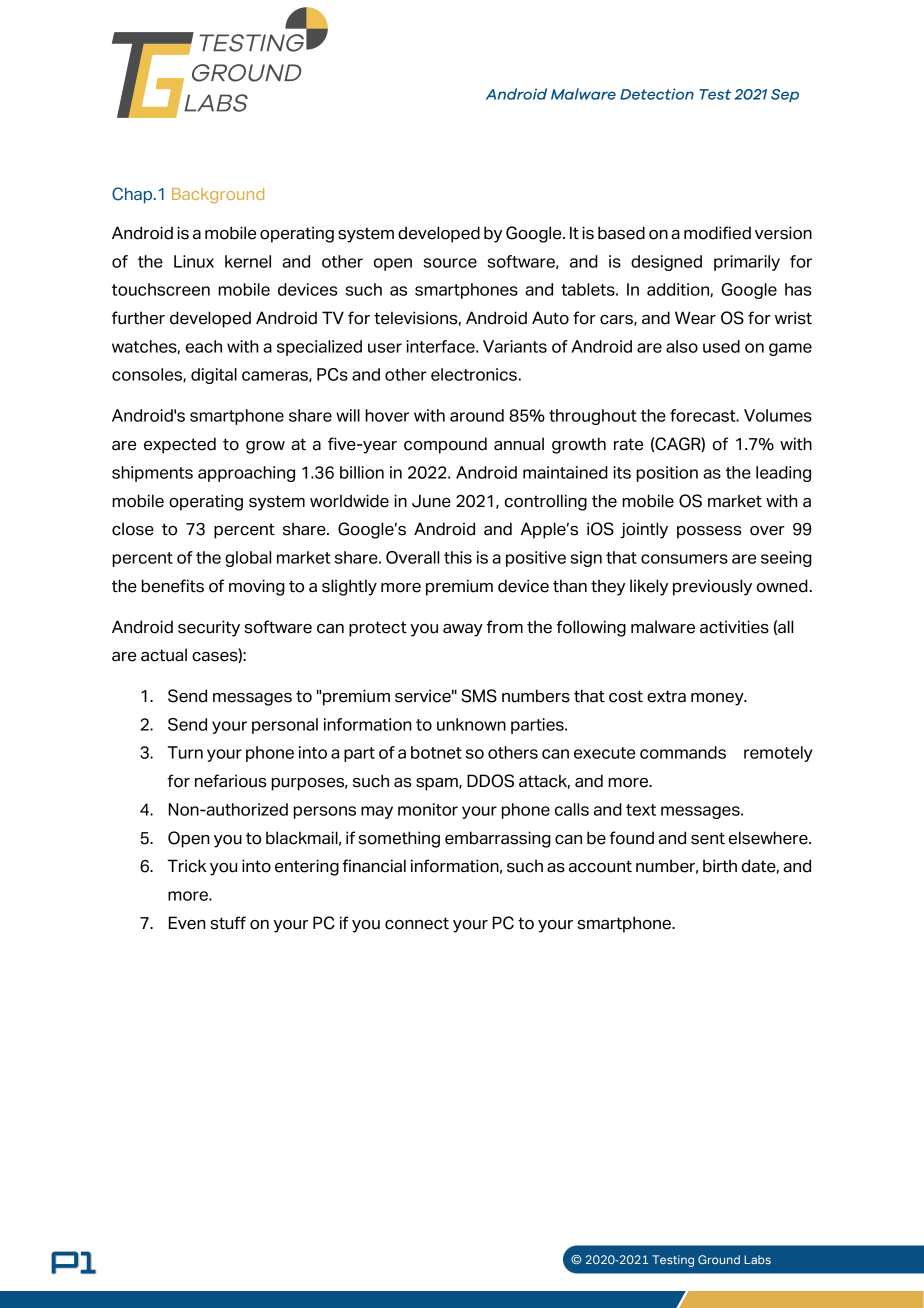 The height and width of the document is (1308, 924). Describe the element at coordinates (194, 261) in the document. I see `Linux` at that location.
